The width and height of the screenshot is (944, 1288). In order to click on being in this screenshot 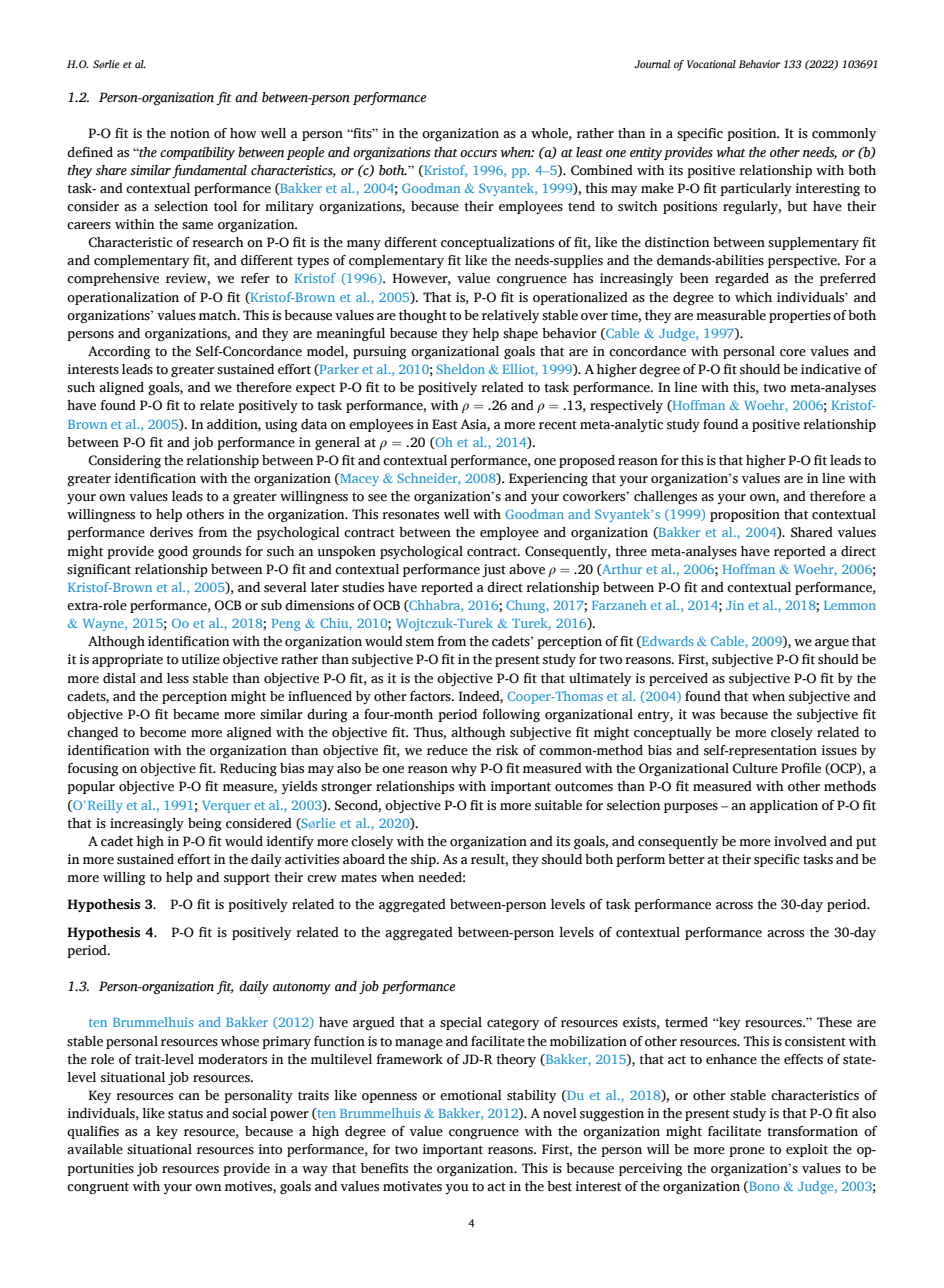, I will do `click(205, 825)`.
